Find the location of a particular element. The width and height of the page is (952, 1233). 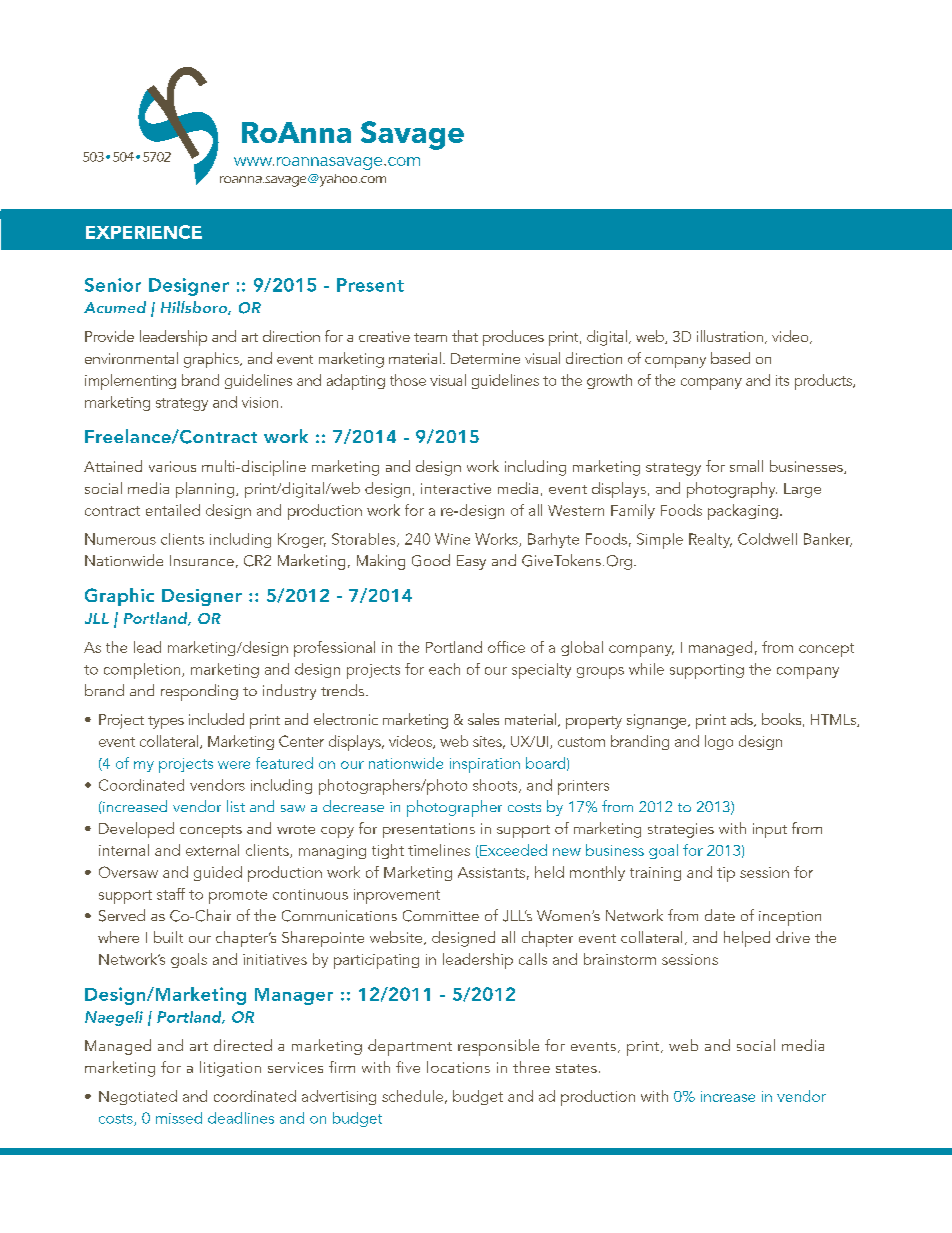

Realty is located at coordinates (710, 540).
